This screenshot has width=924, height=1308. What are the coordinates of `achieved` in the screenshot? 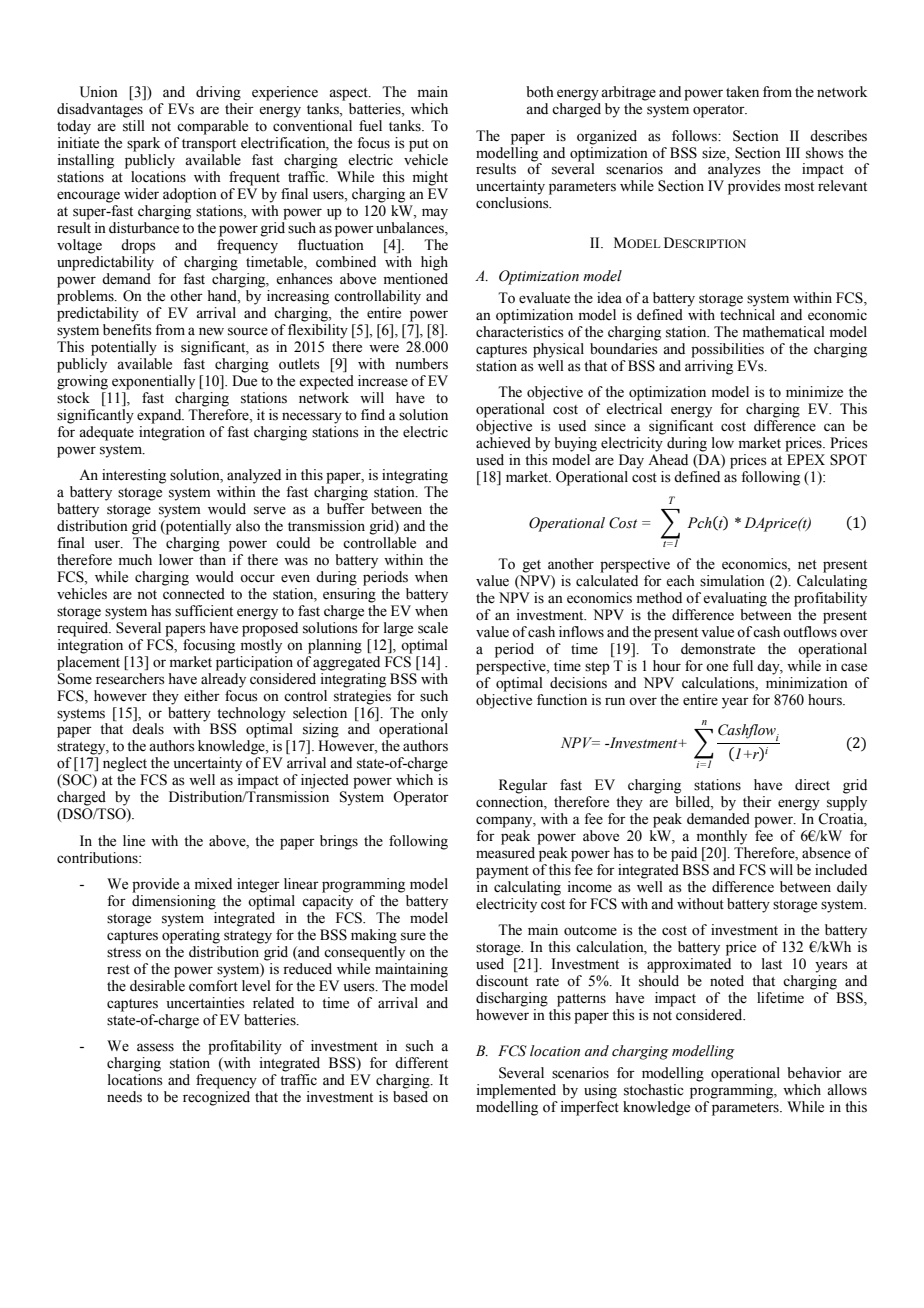 It's located at (503, 443).
